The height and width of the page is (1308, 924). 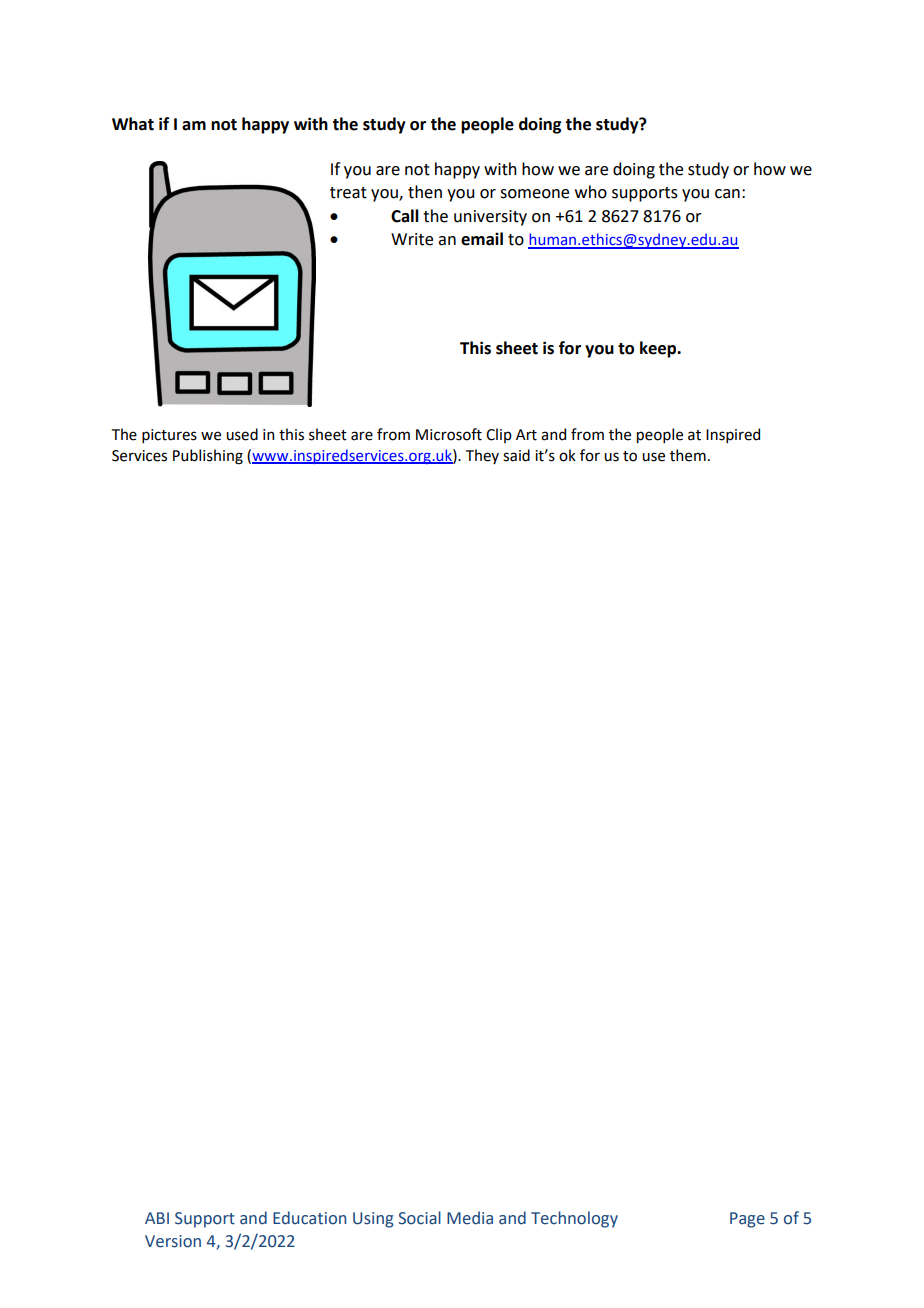 What do you see at coordinates (574, 1219) in the page?
I see `Technology` at bounding box center [574, 1219].
